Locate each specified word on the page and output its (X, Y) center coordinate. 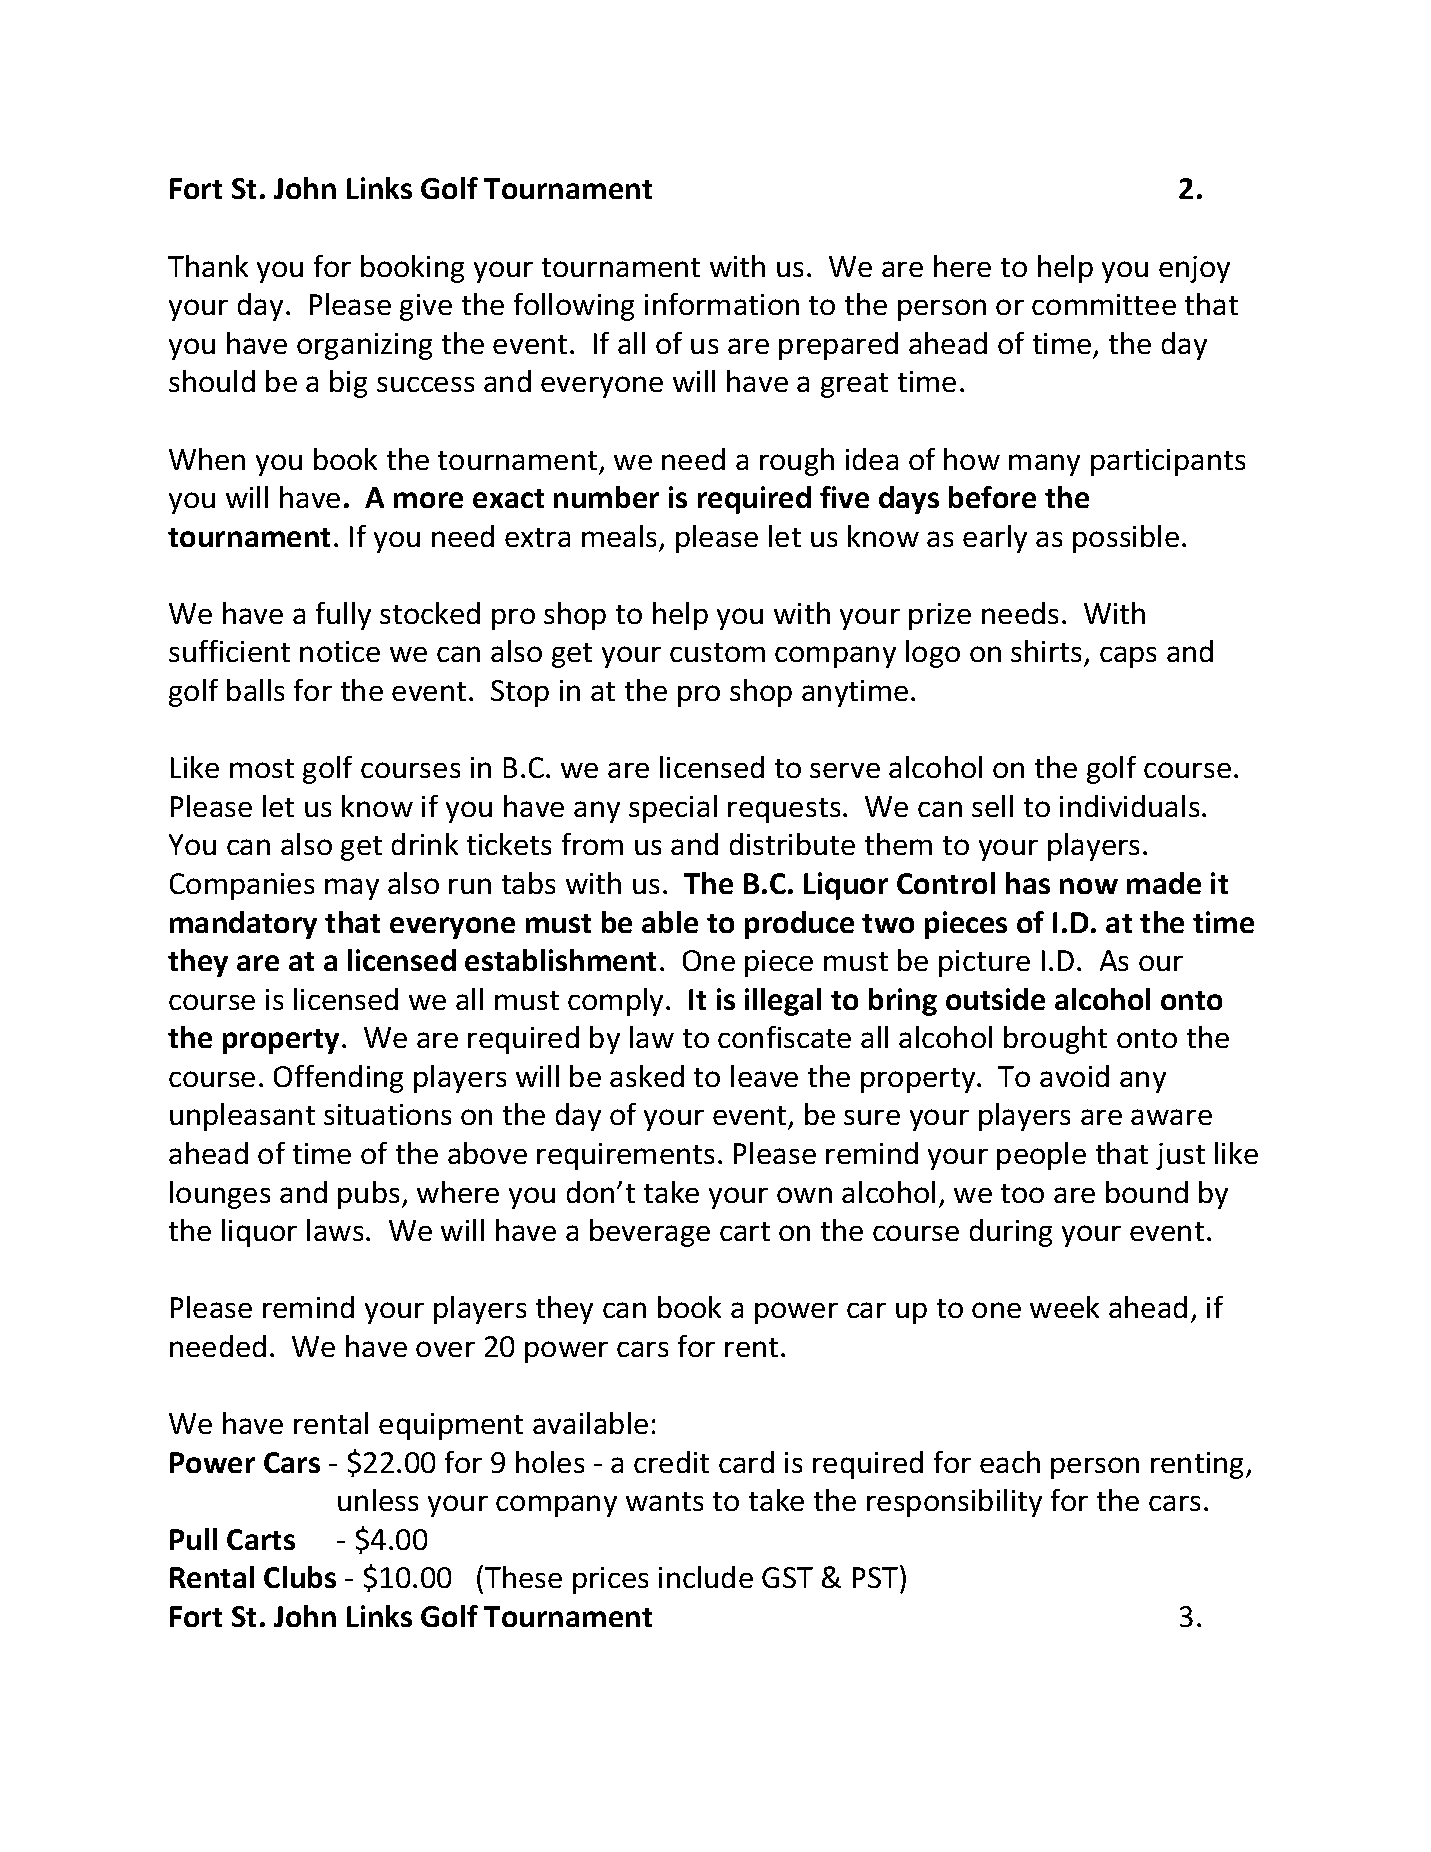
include (706, 1577)
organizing (364, 346)
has (1028, 883)
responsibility (954, 1503)
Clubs (300, 1577)
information (722, 304)
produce (799, 925)
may (352, 889)
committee (1104, 304)
